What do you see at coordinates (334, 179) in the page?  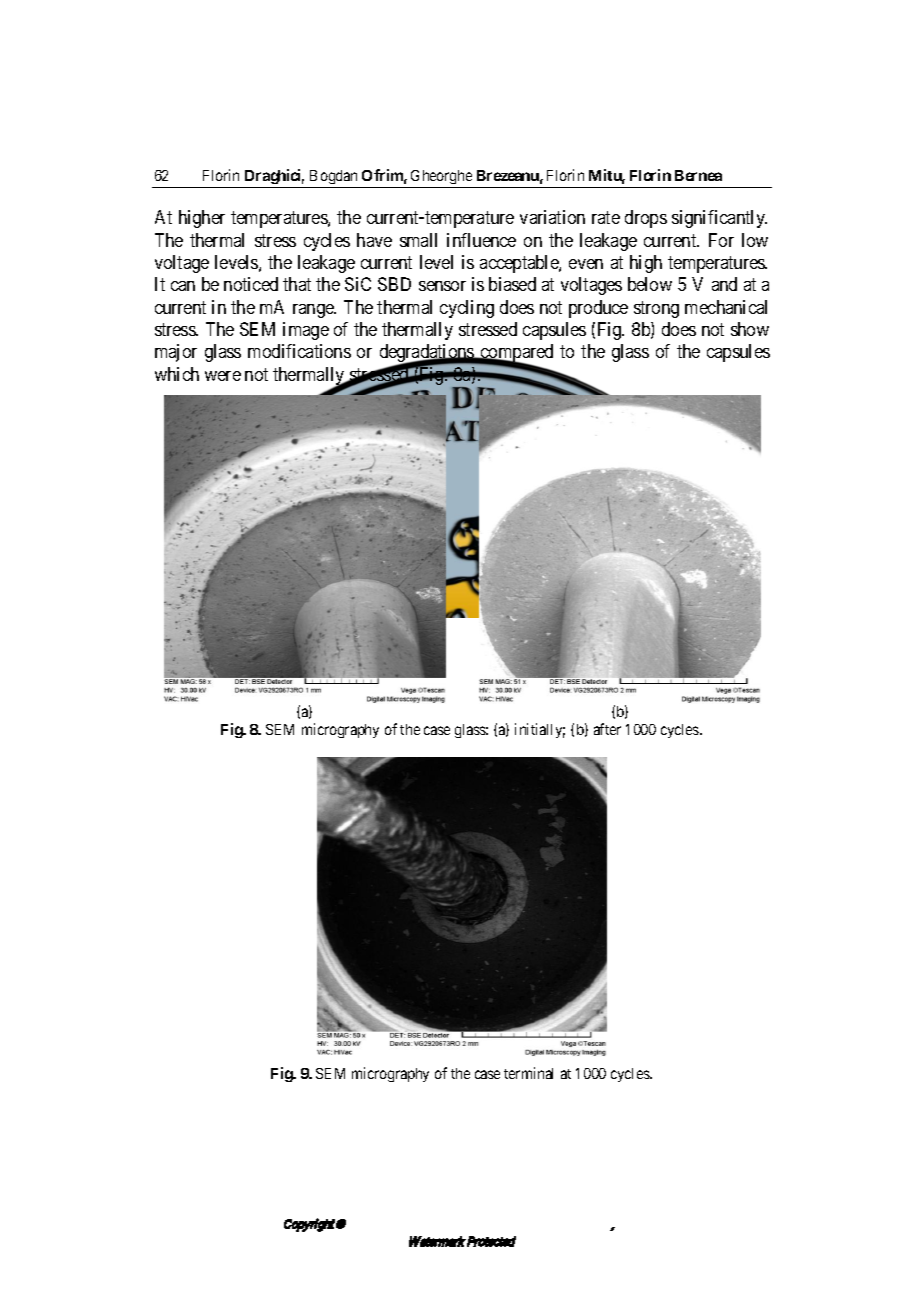 I see `Bogdan` at bounding box center [334, 179].
